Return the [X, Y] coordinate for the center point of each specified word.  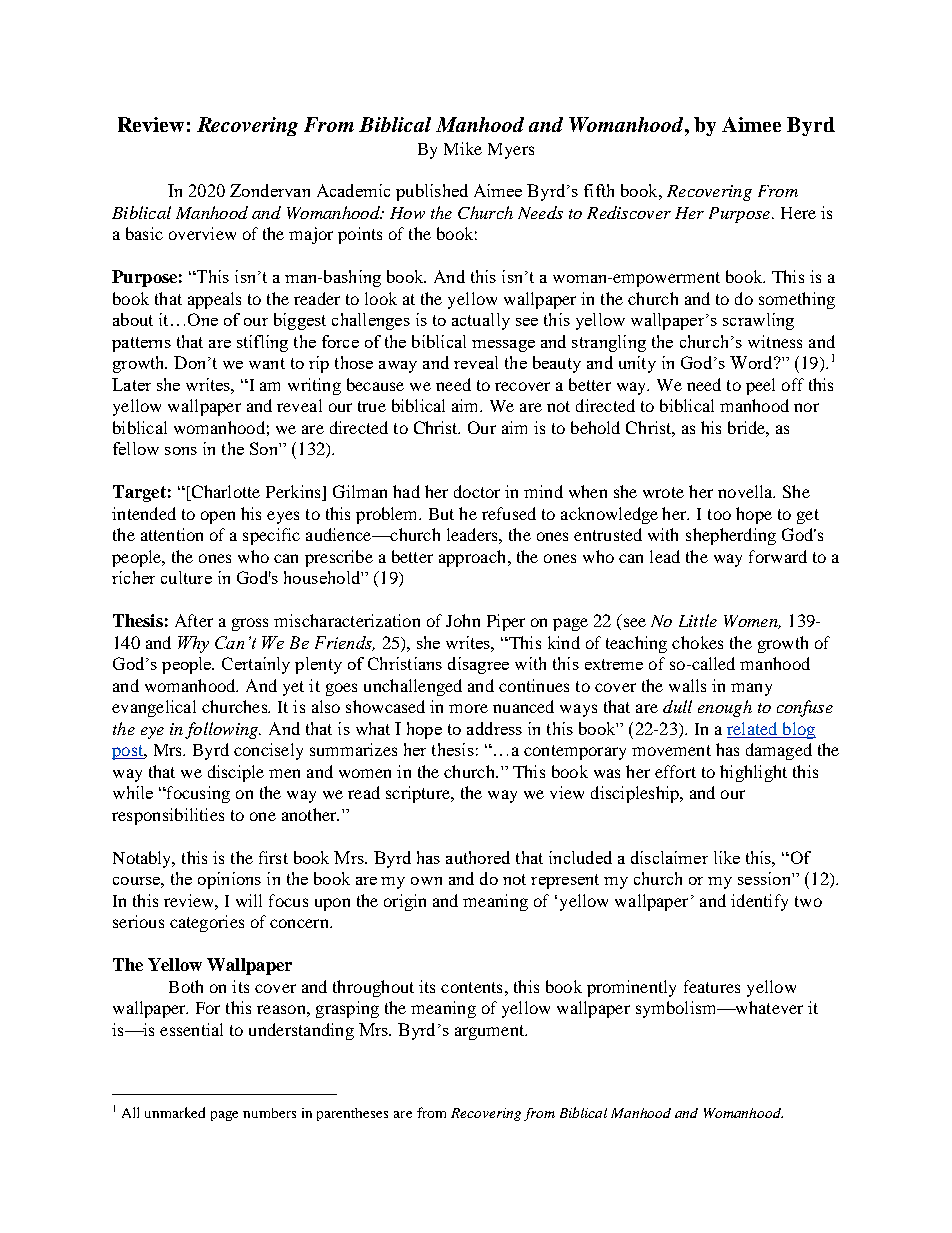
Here [798, 213]
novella [746, 491]
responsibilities [168, 816]
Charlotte [224, 493]
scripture [419, 794]
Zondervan [270, 190]
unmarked [175, 1112]
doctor [477, 491]
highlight [753, 773]
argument [491, 1032]
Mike [463, 148]
